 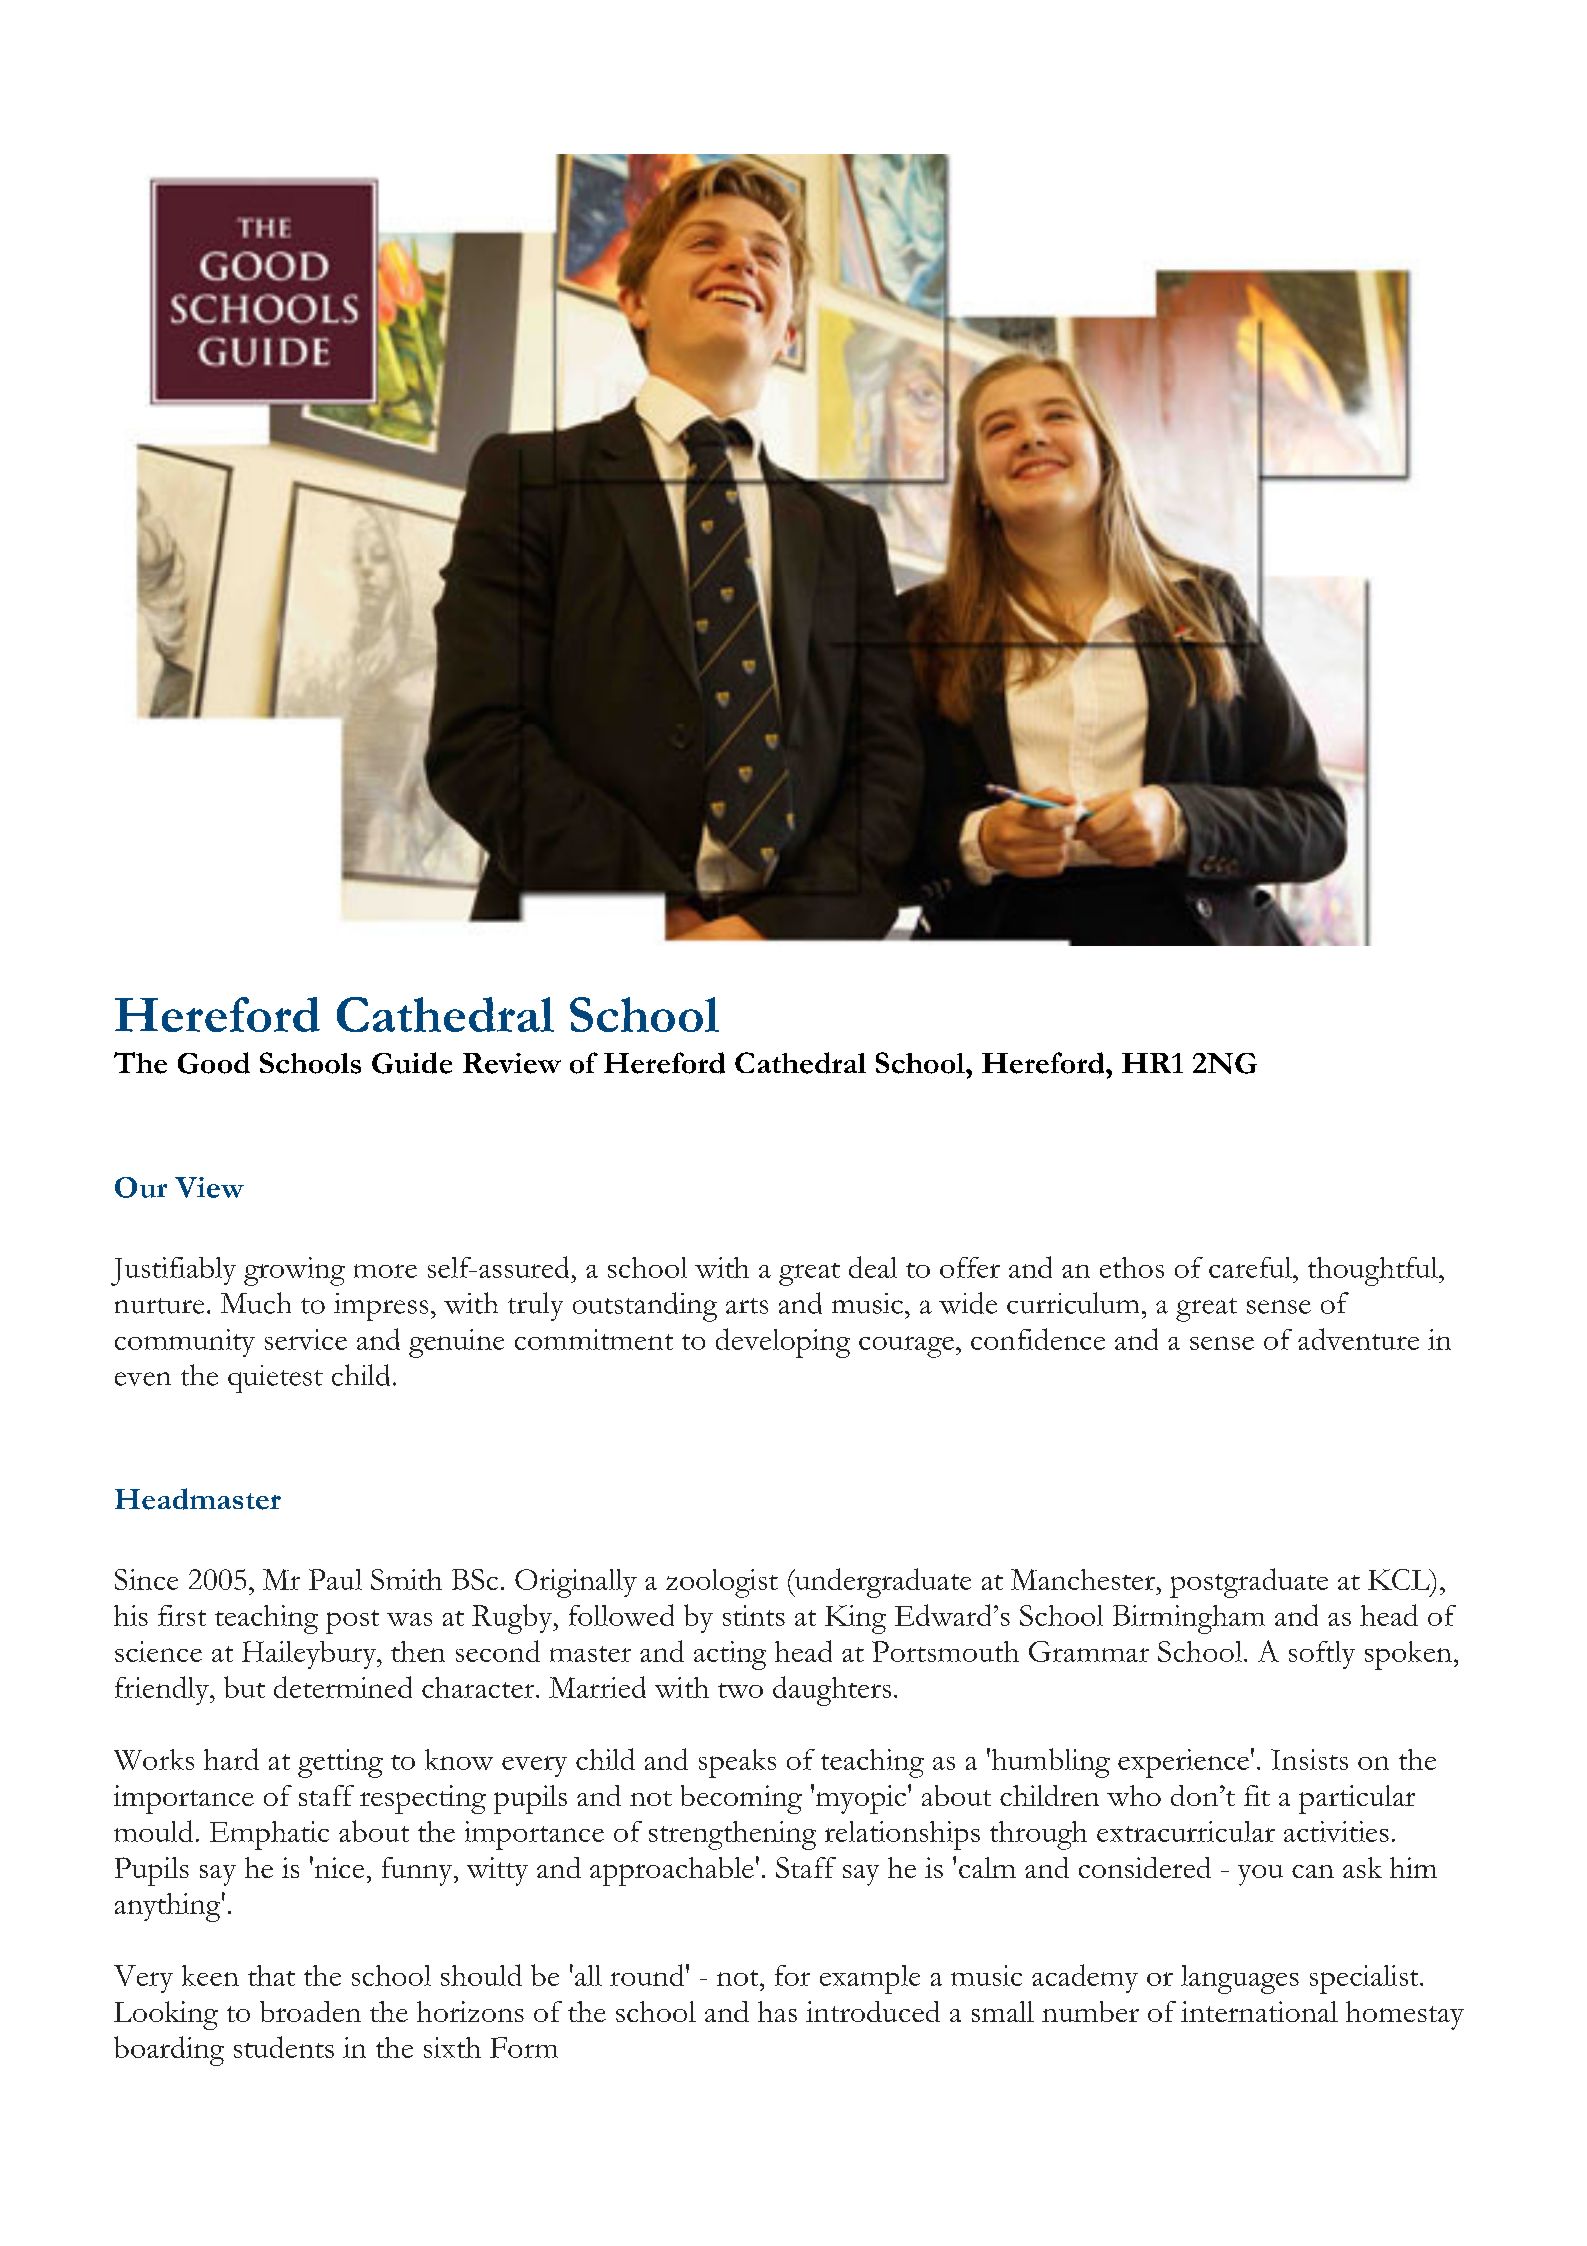 What do you see at coordinates (306, 1339) in the screenshot?
I see `service` at bounding box center [306, 1339].
